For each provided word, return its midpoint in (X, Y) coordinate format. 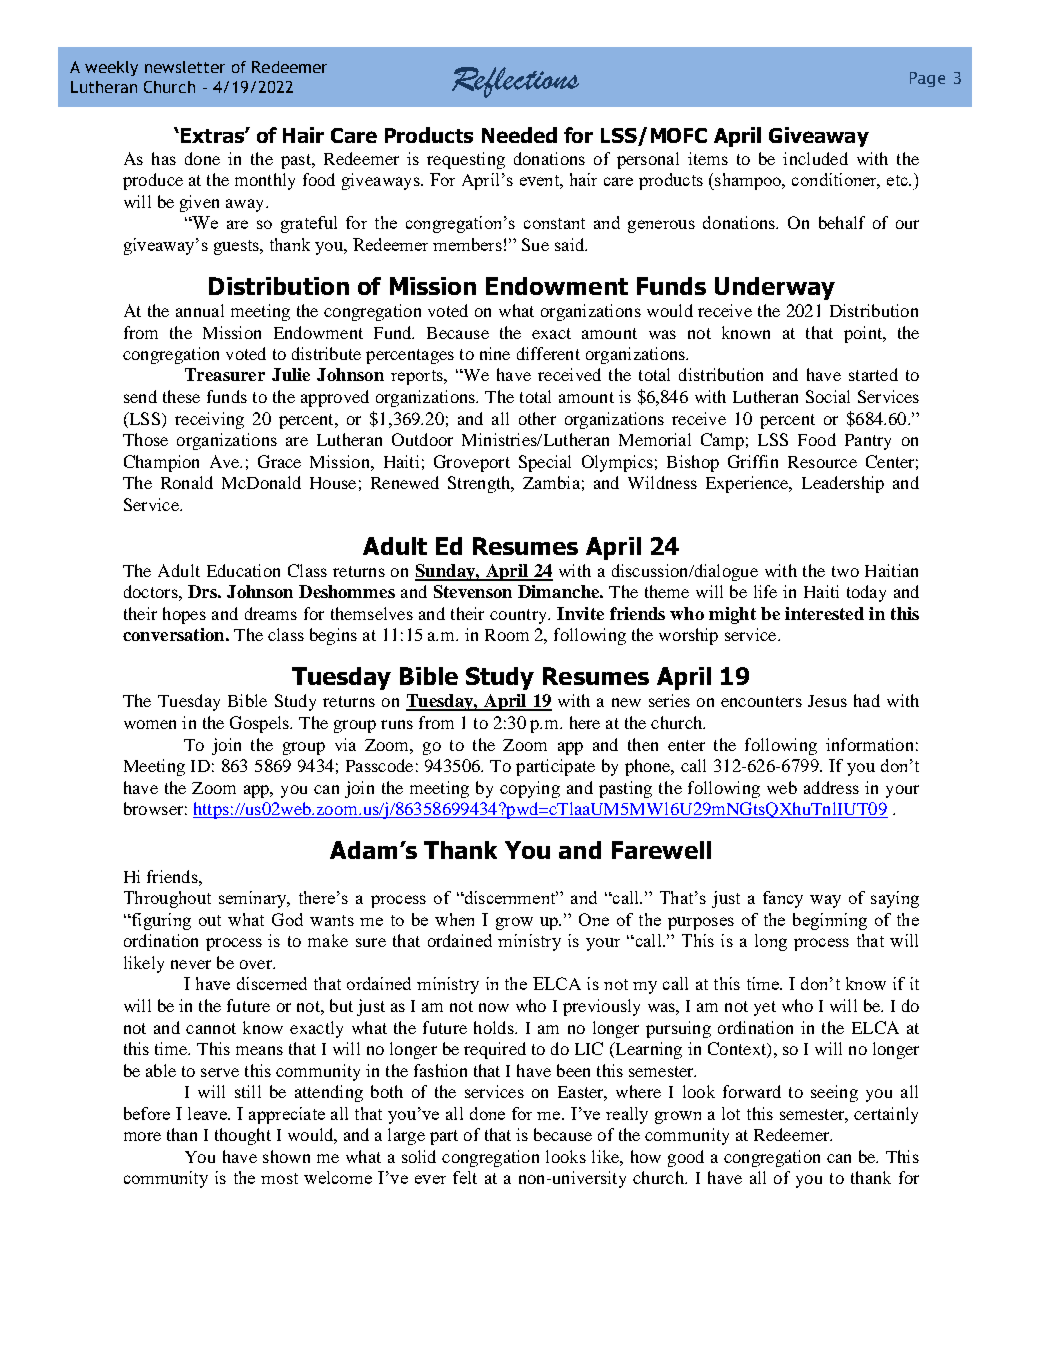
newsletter (185, 67)
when (454, 919)
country (519, 616)
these (181, 396)
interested (824, 613)
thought (243, 1136)
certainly (886, 1115)
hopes (184, 615)
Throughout (167, 899)
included (815, 158)
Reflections (515, 82)
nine (495, 353)
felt (465, 1177)
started (873, 374)
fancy (783, 899)
